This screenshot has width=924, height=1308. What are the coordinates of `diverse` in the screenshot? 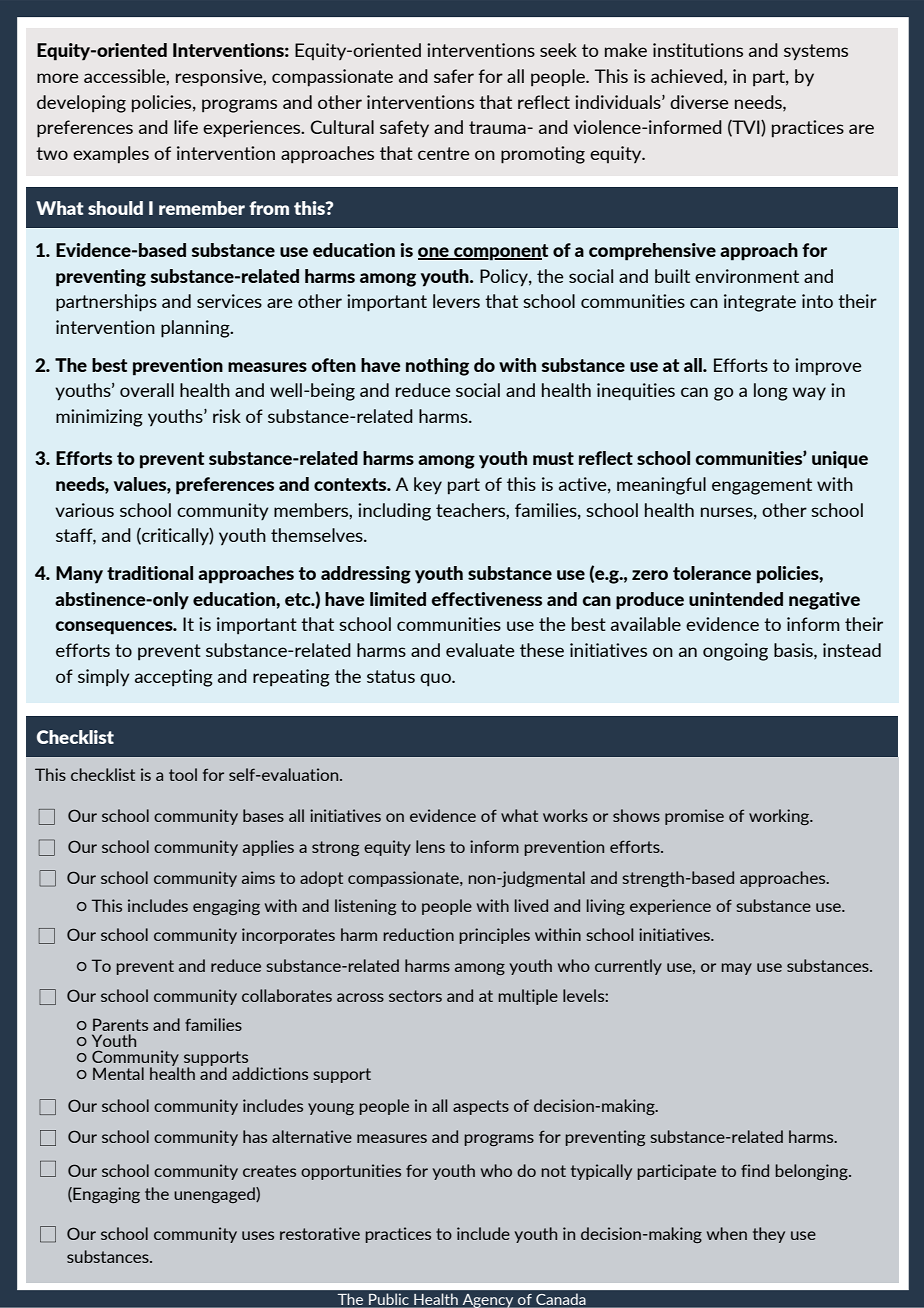 It's located at (699, 102).
